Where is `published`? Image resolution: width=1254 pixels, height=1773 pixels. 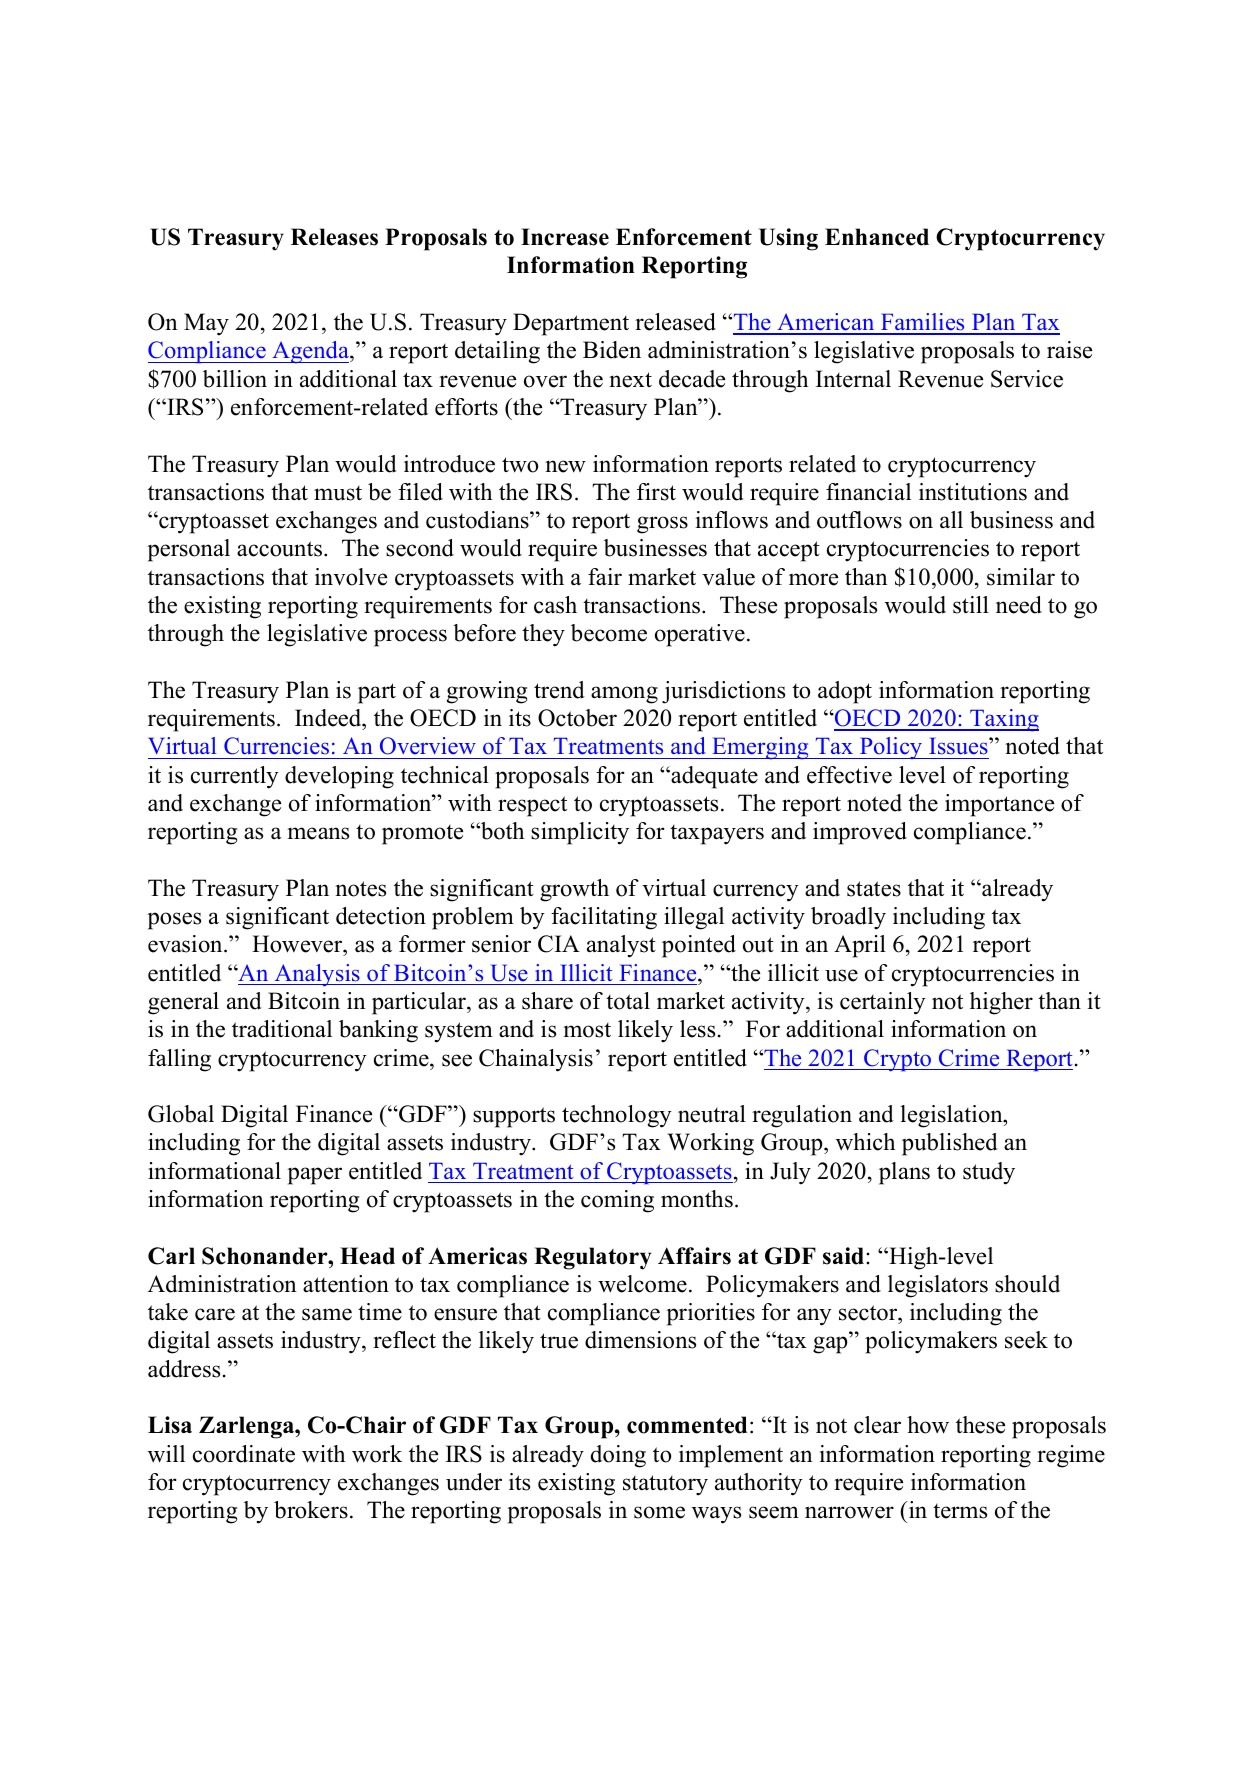
published is located at coordinates (950, 1144).
